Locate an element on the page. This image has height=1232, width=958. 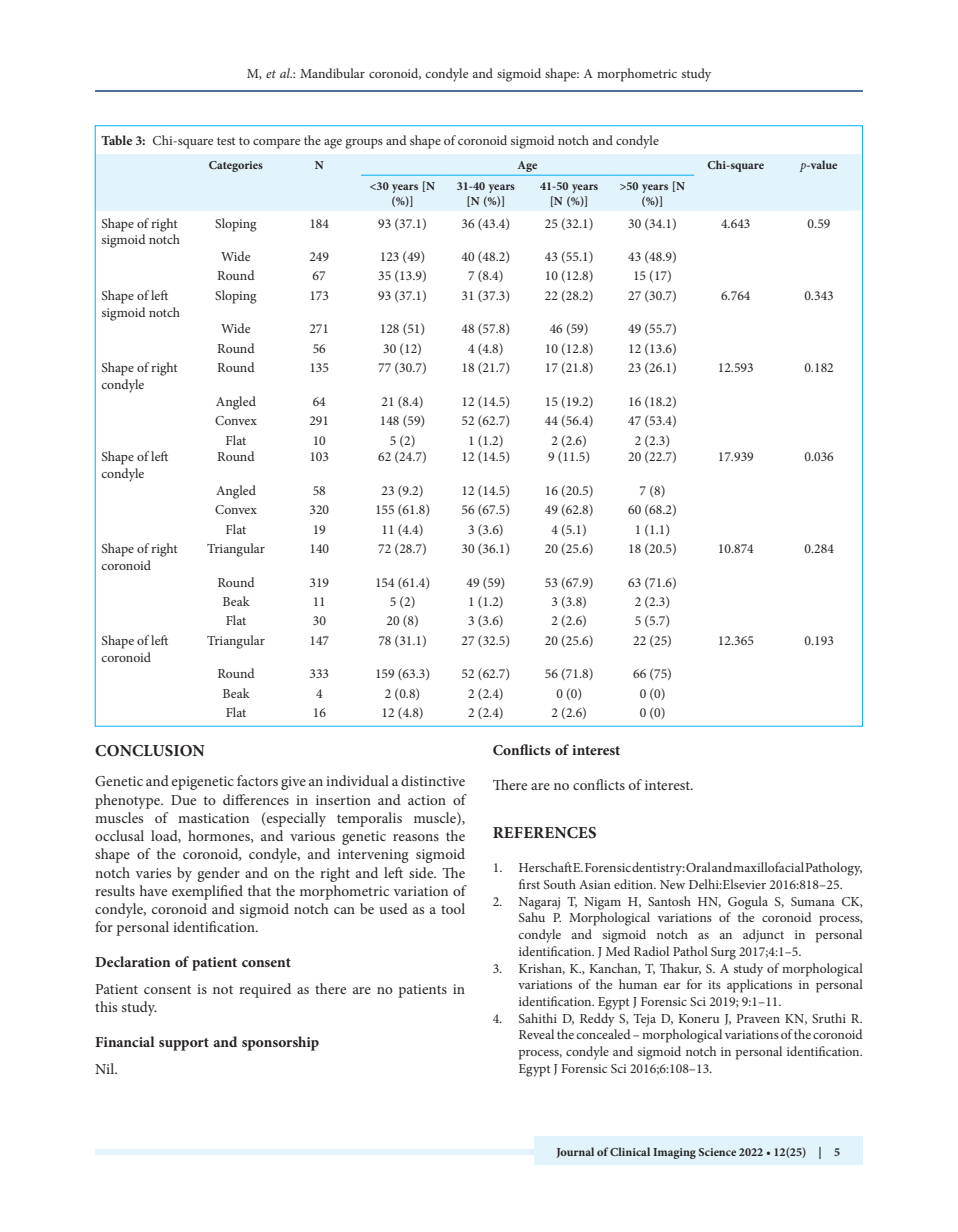
support is located at coordinates (184, 1044).
